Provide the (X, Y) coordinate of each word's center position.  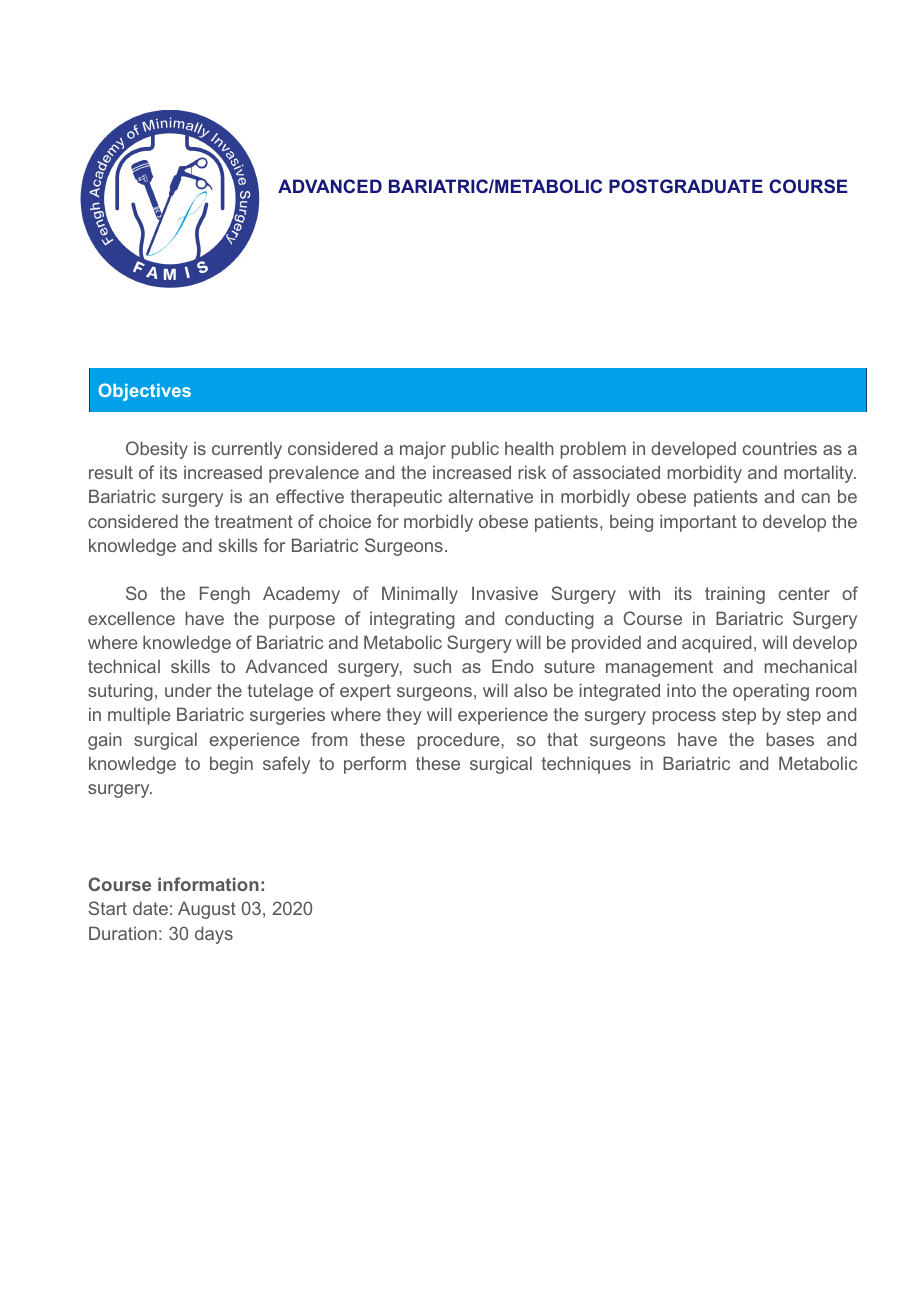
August (207, 910)
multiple (139, 716)
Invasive (505, 593)
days (214, 935)
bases (790, 739)
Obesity (157, 450)
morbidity (705, 474)
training (735, 595)
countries (780, 448)
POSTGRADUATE (686, 186)
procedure (460, 741)
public (475, 450)
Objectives (144, 392)
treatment (254, 521)
